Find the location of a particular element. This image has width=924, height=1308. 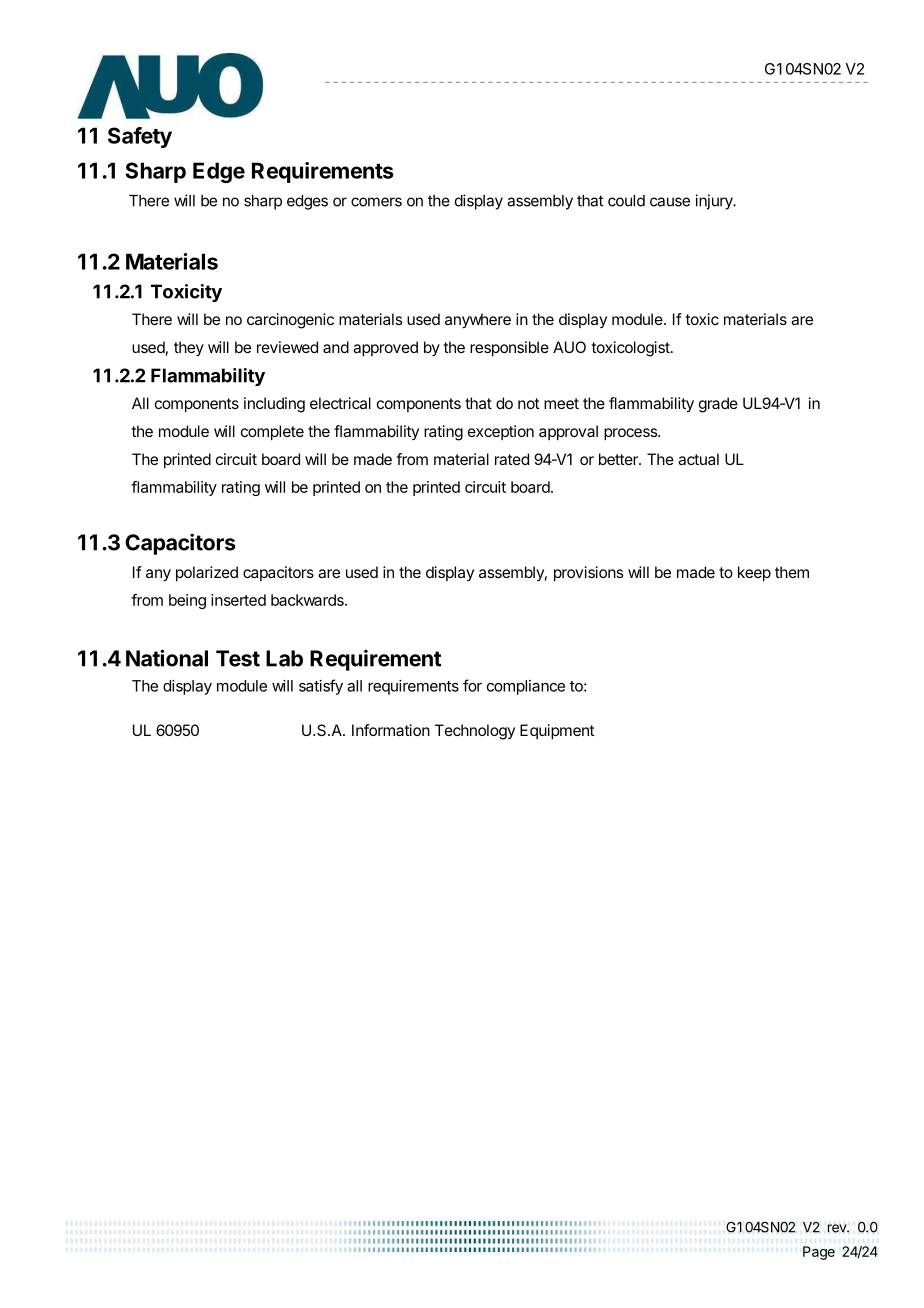

injury is located at coordinates (715, 202).
